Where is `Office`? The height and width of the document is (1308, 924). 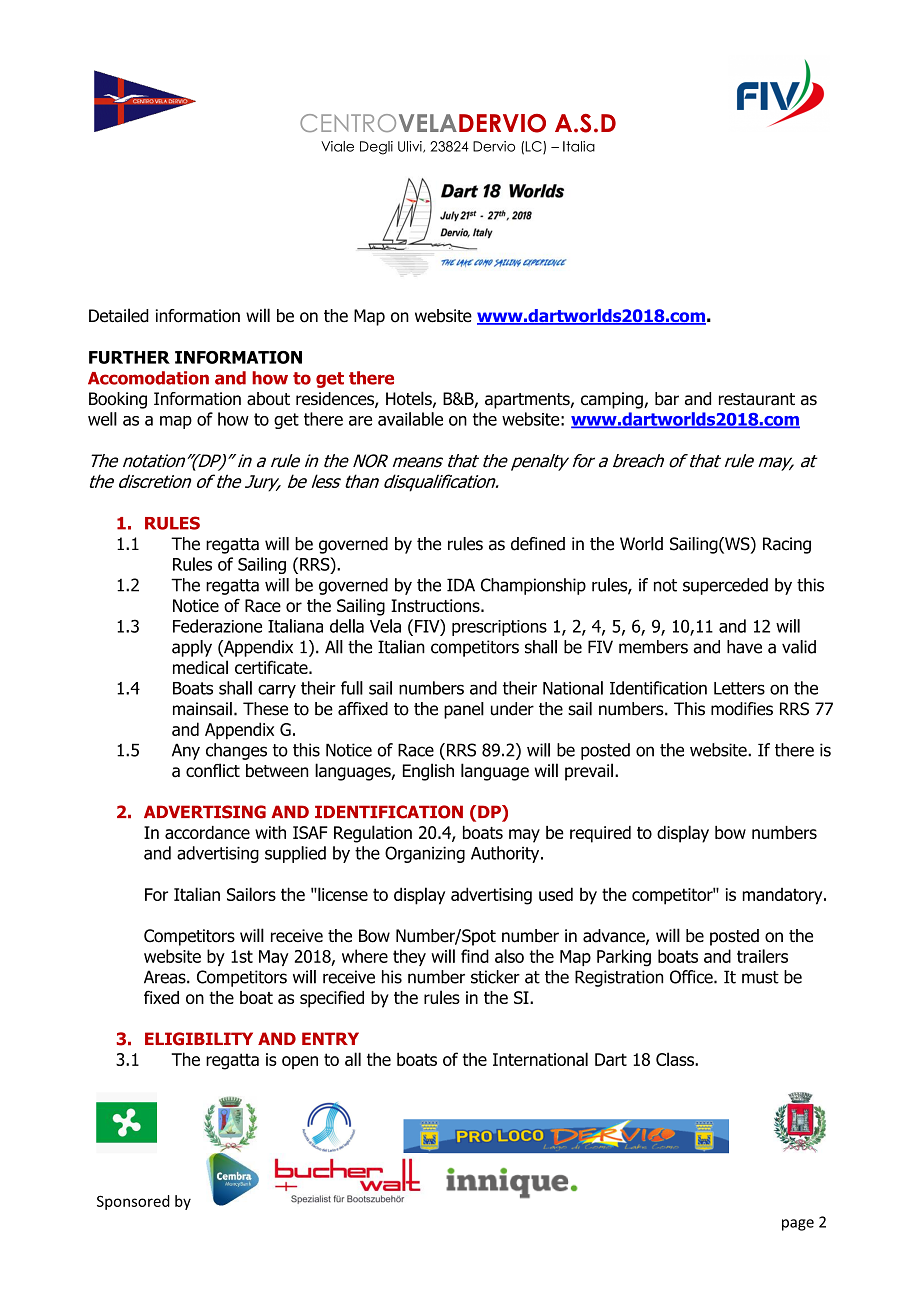
Office is located at coordinates (692, 977).
